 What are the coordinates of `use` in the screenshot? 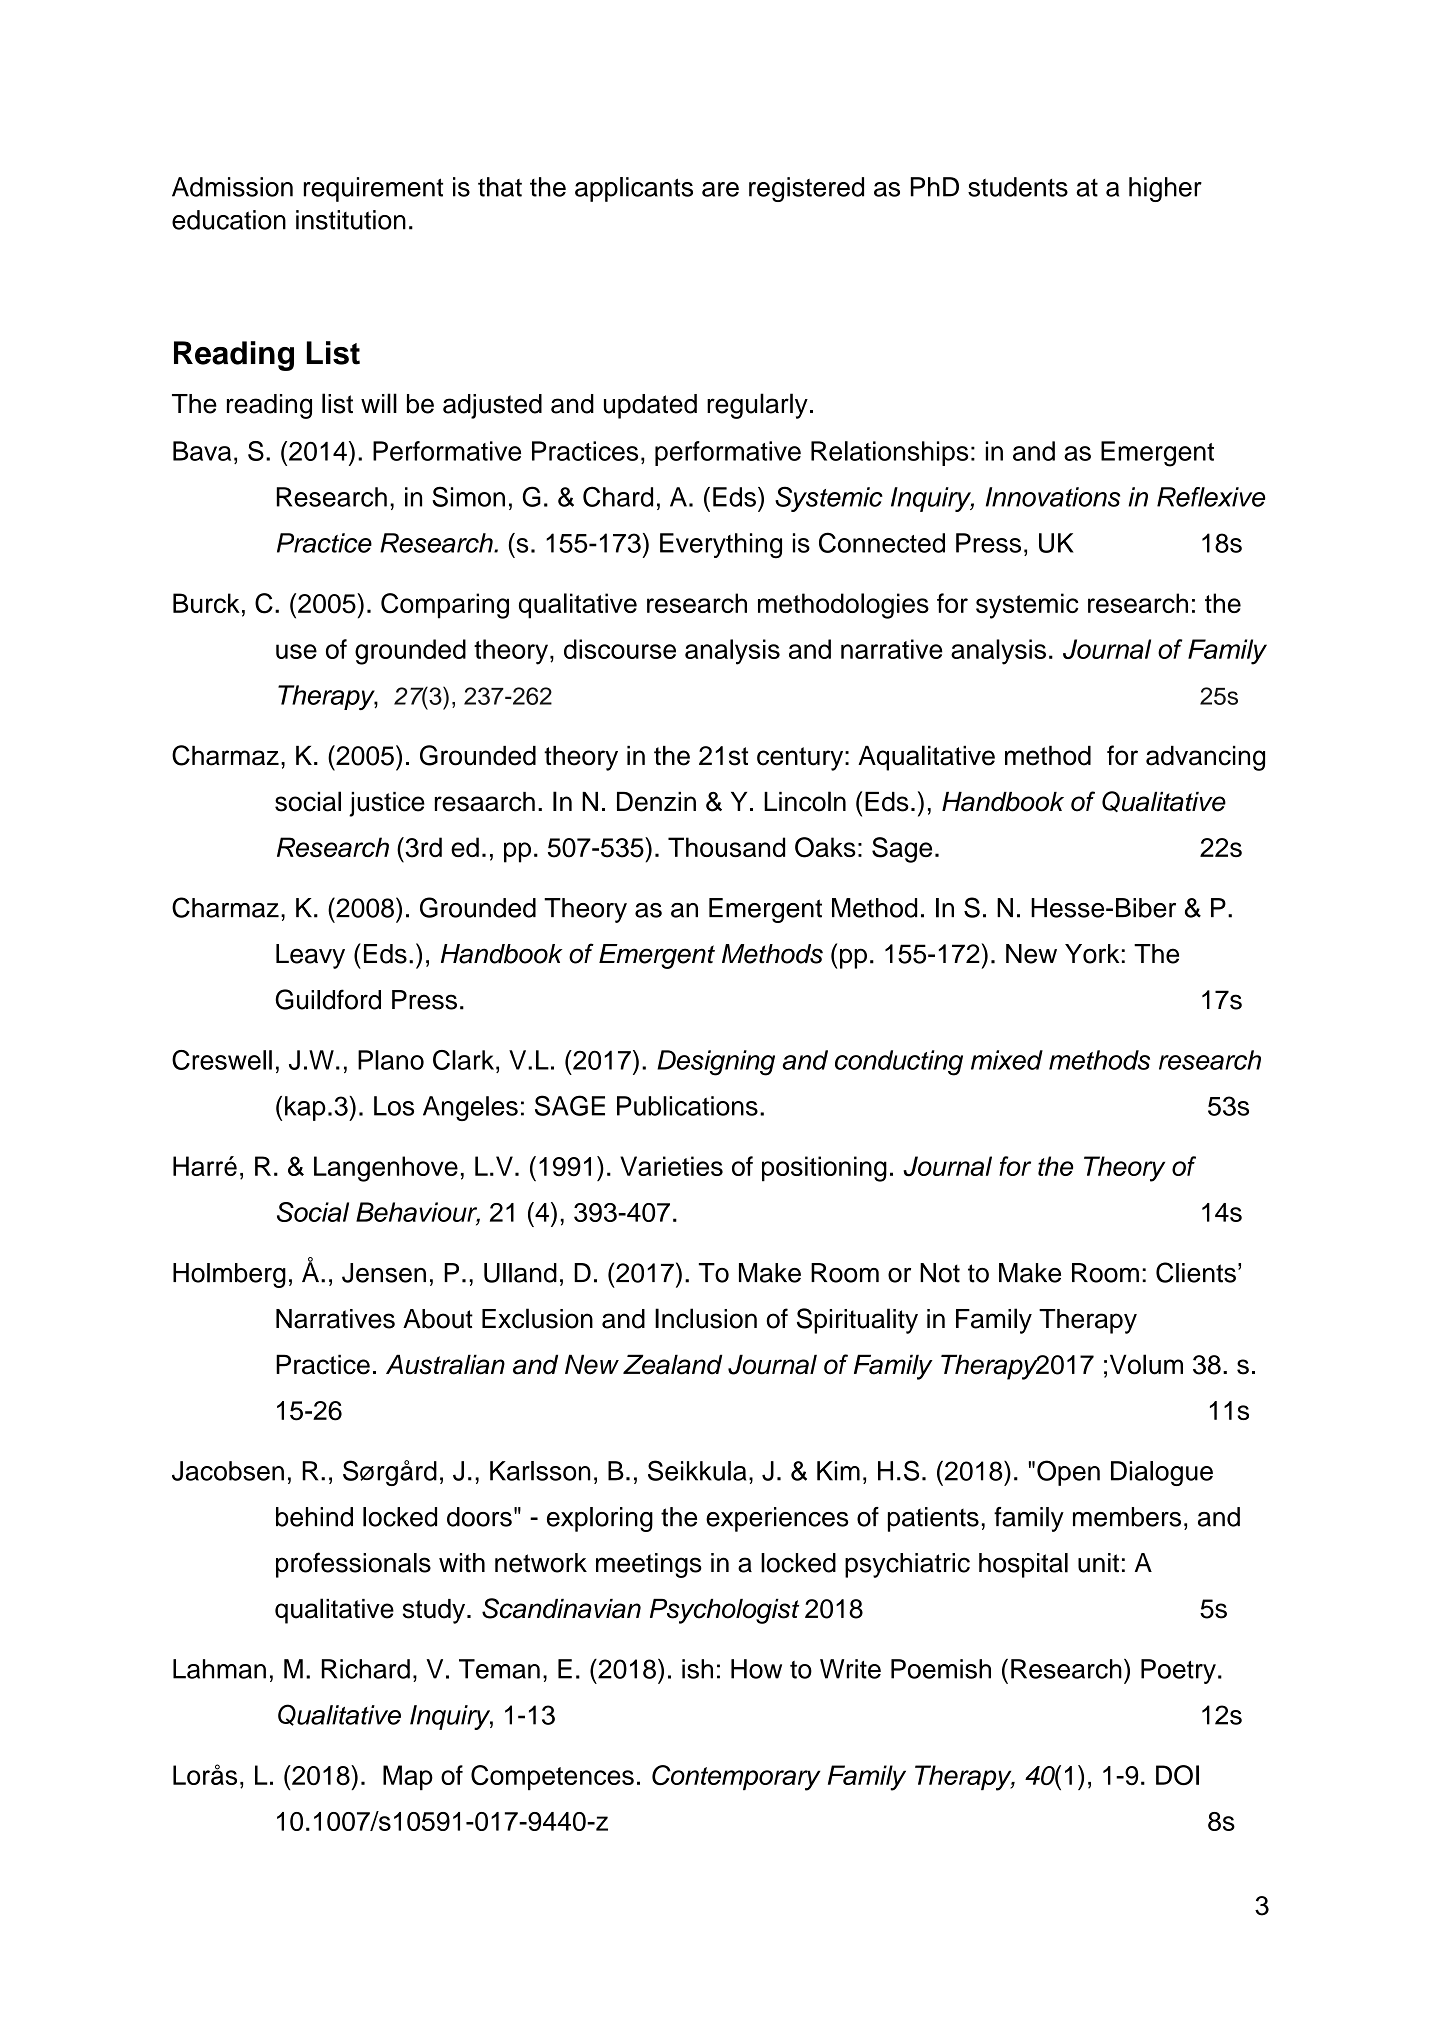 It's located at (296, 651).
